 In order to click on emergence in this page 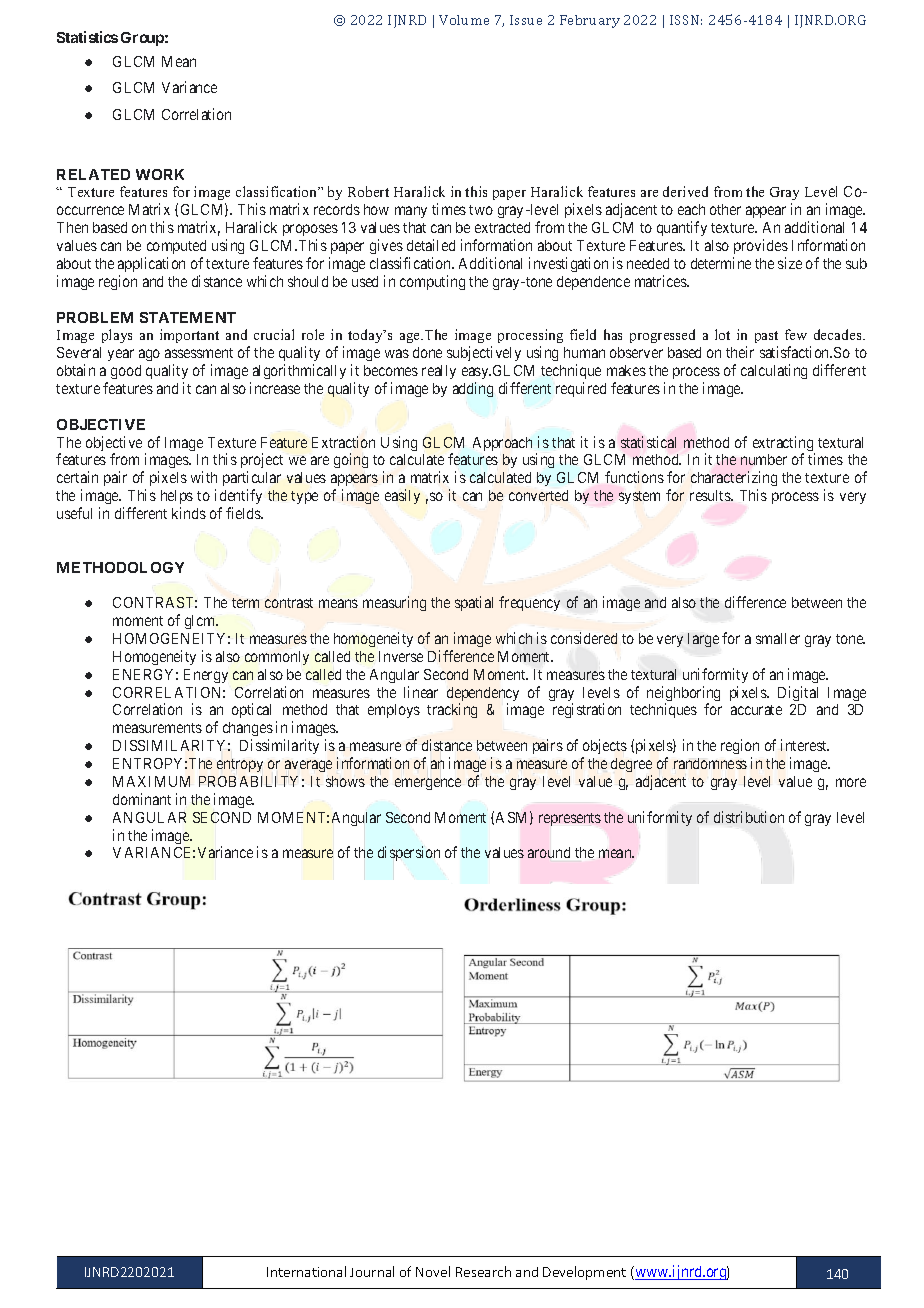, I will do `click(428, 784)`.
